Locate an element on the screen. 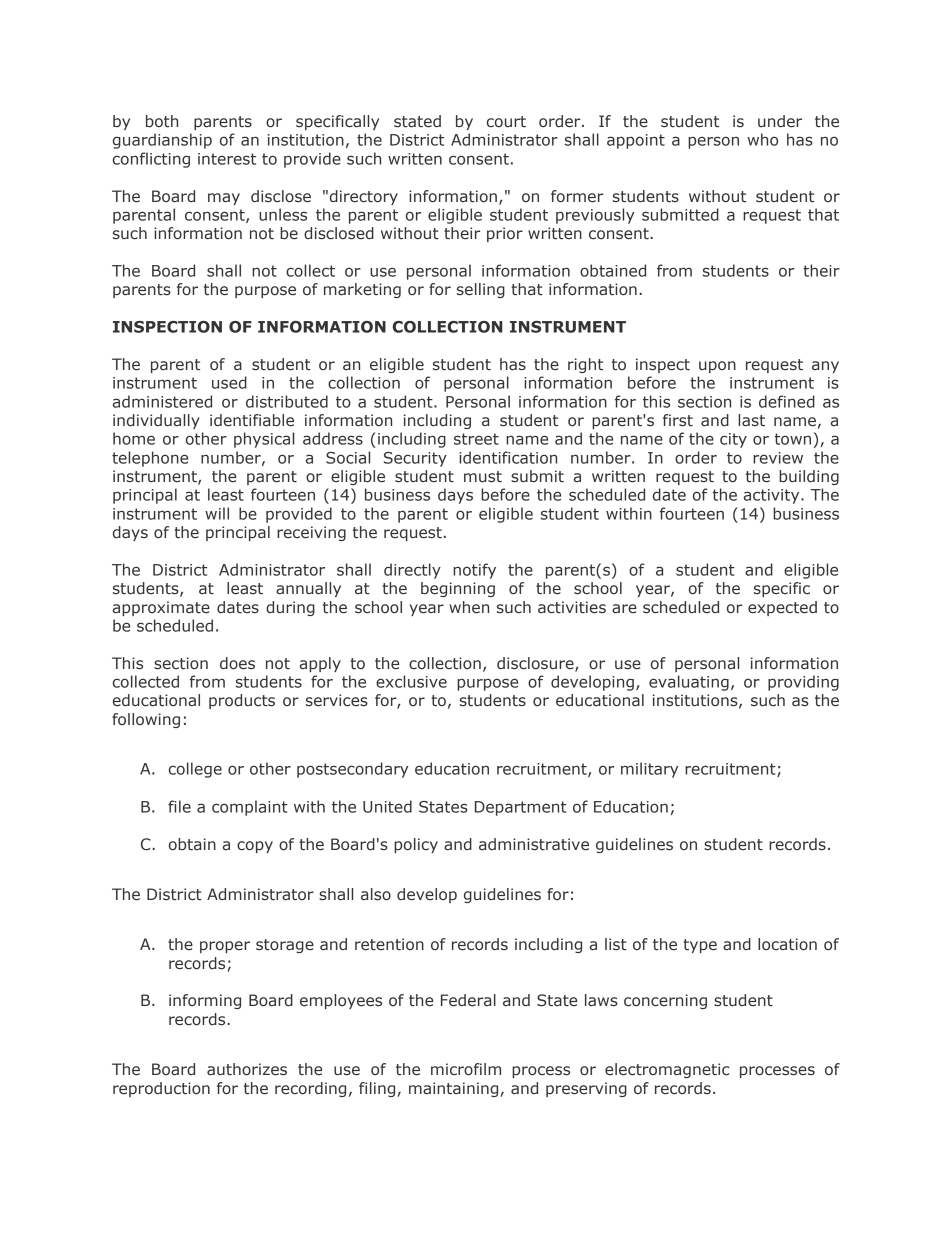 The width and height of the screenshot is (952, 1233). when is located at coordinates (469, 607).
